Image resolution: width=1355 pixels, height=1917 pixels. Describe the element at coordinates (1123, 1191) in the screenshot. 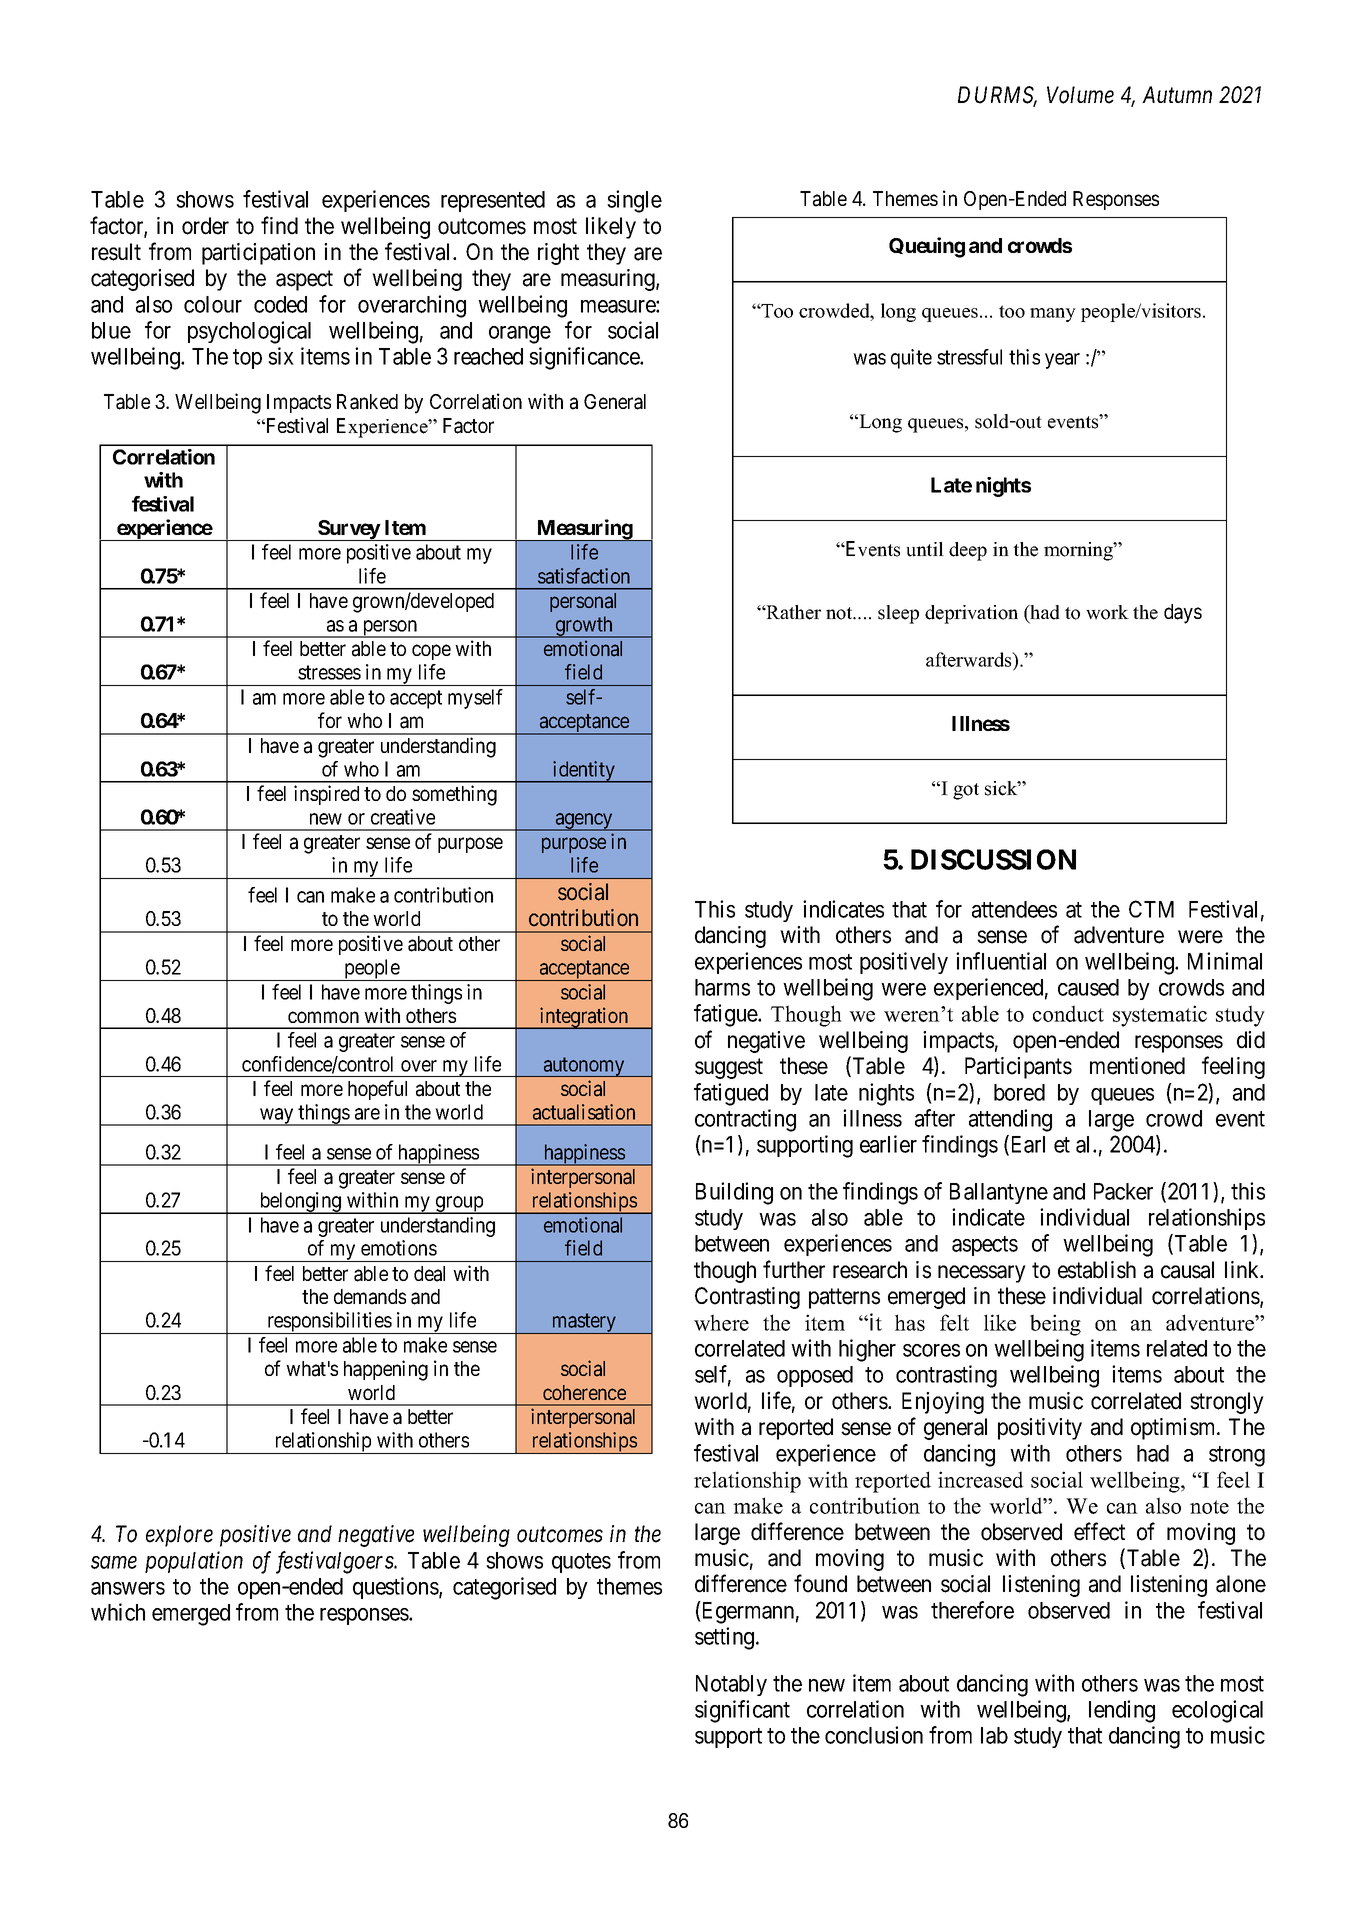

I see `Packer` at that location.
